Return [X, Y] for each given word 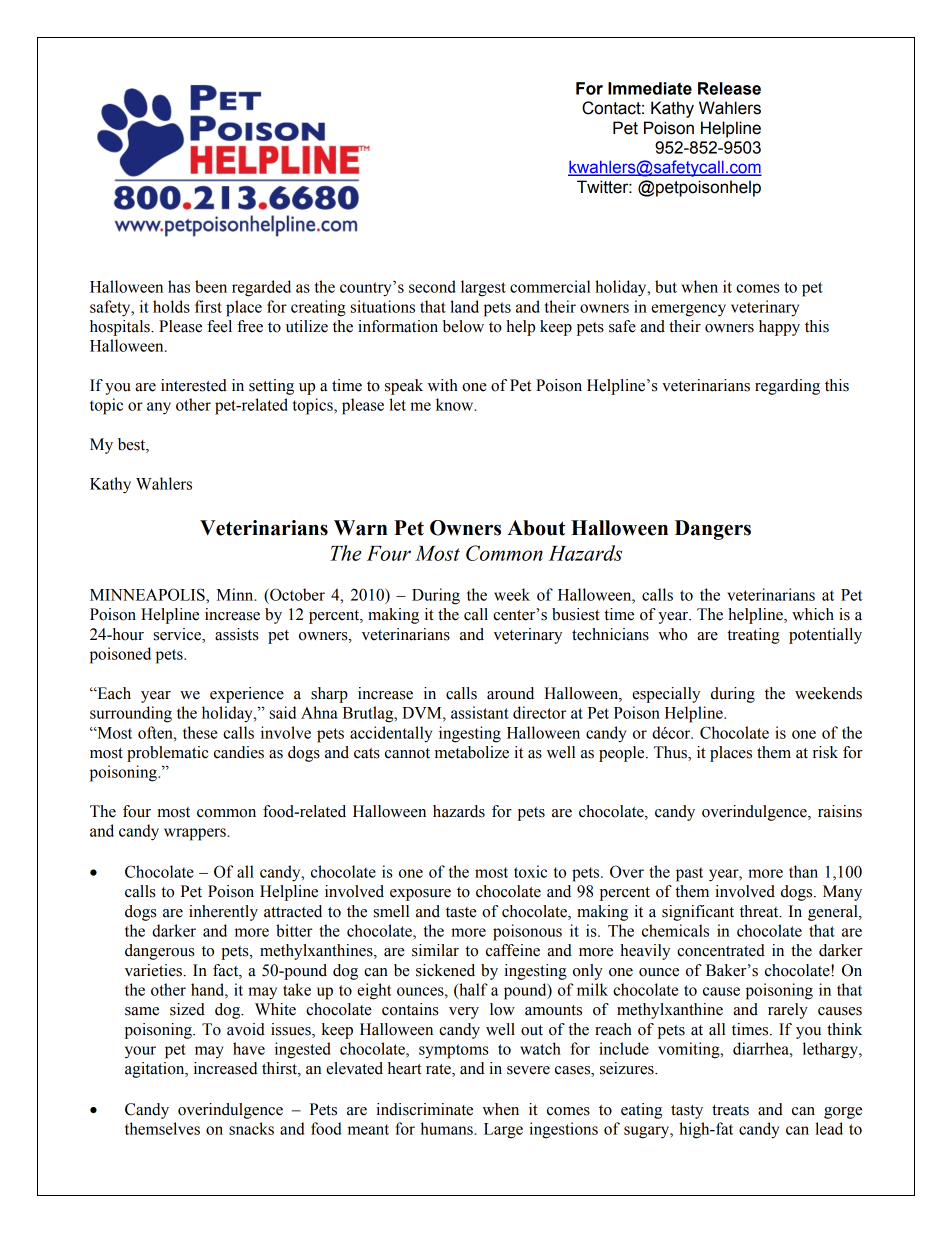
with [443, 385]
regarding [787, 387]
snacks [251, 1128]
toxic [530, 871]
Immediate [650, 88]
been [211, 286]
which [813, 614]
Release [729, 88]
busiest [576, 614]
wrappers [196, 834]
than [803, 871]
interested [194, 385]
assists [236, 634]
